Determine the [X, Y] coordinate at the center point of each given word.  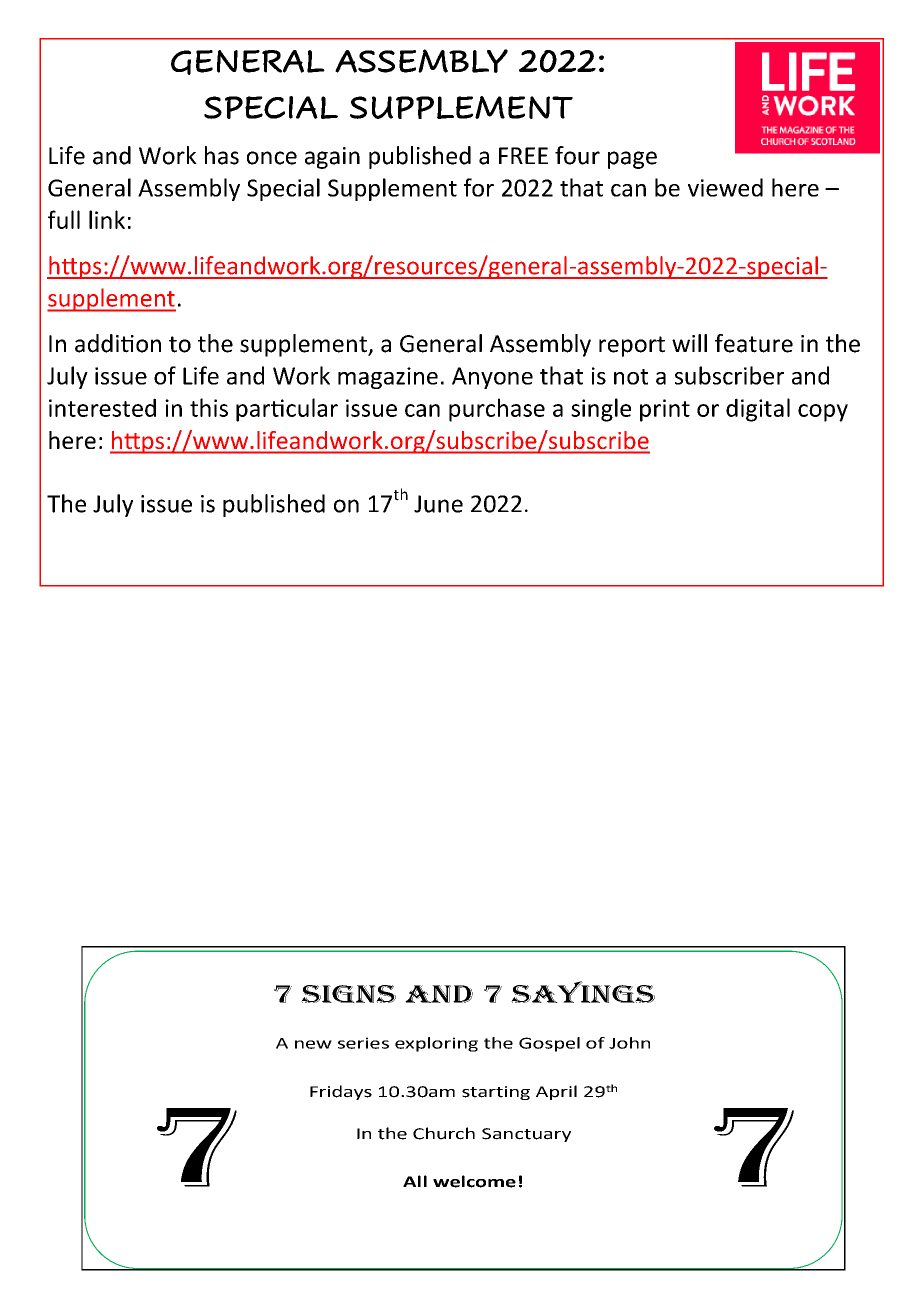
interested [102, 407]
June [438, 504]
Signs [348, 994]
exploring [436, 1044]
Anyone [492, 378]
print [665, 410]
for [479, 187]
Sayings [583, 992]
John [629, 1043]
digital [758, 410]
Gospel [549, 1044]
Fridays [341, 1092]
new [313, 1044]
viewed [725, 187]
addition [118, 343]
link [107, 219]
